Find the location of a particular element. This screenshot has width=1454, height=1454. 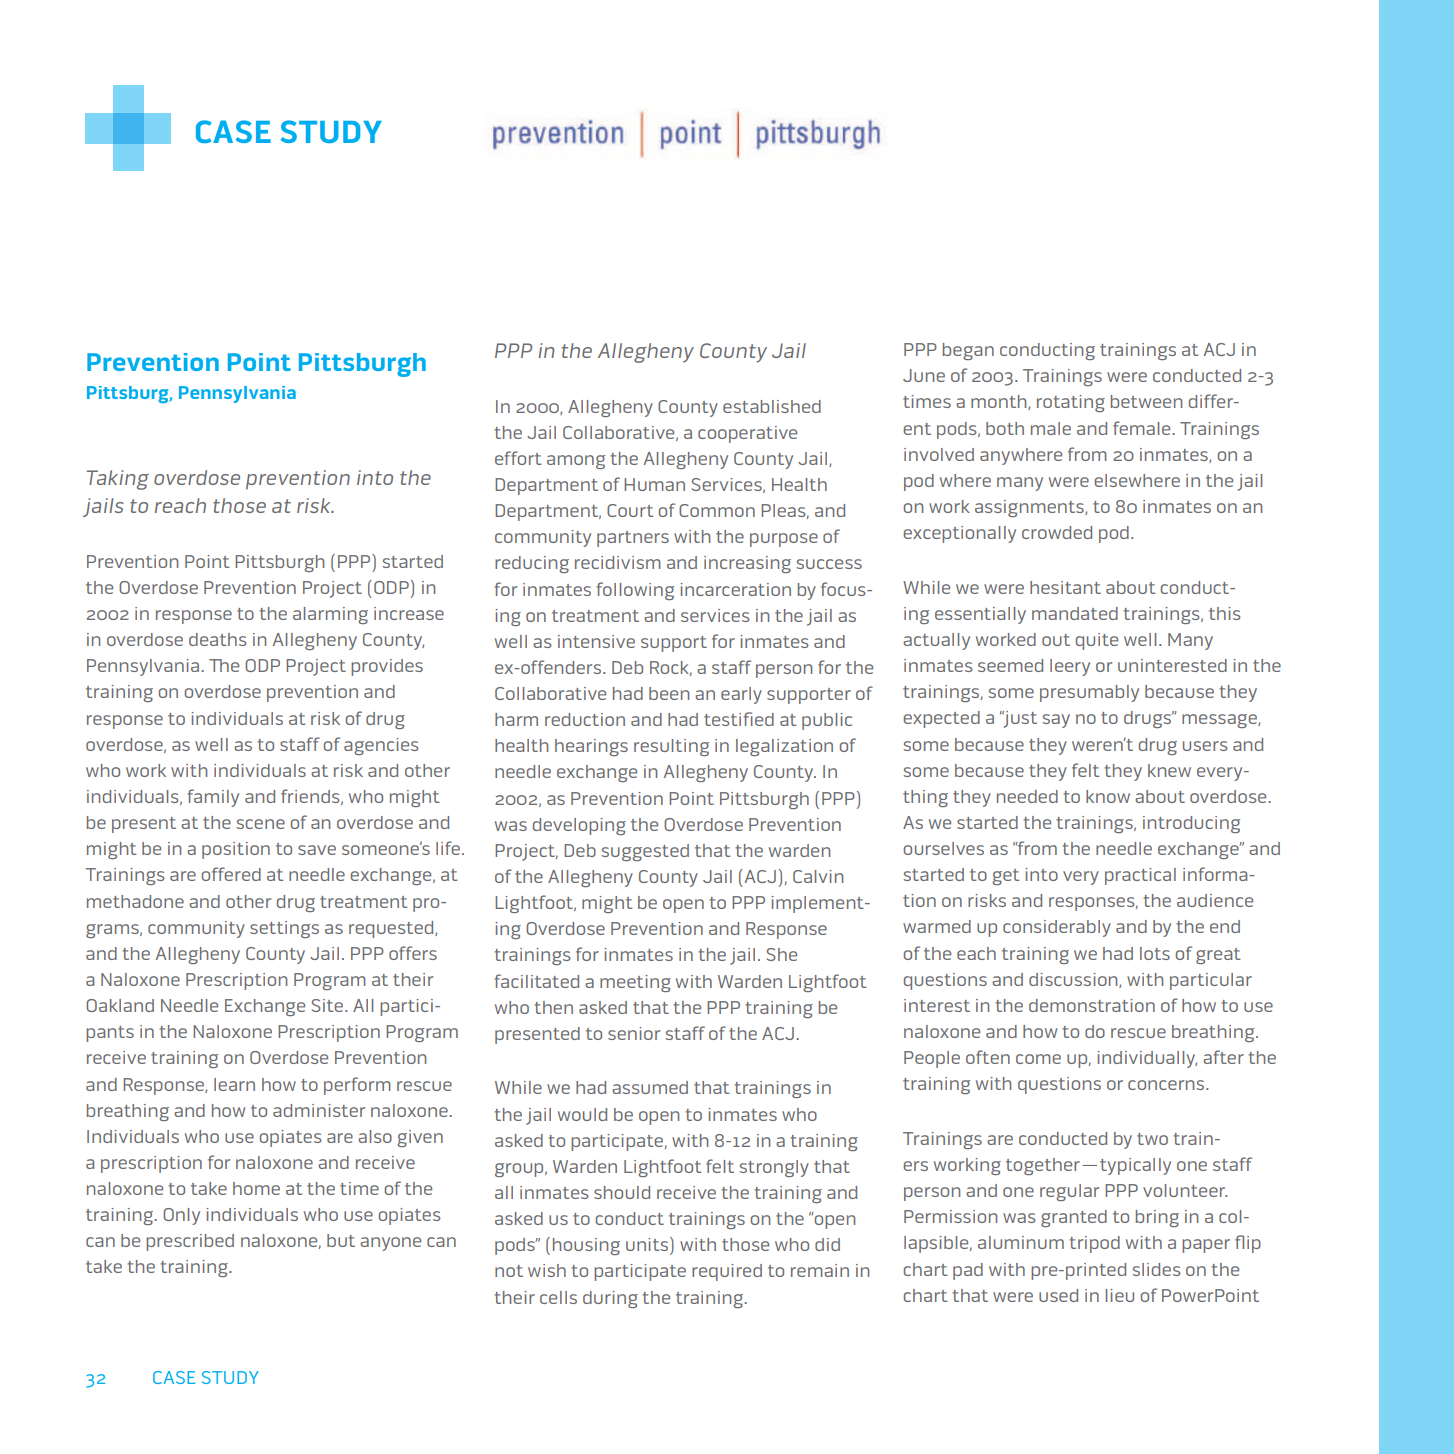

between is located at coordinates (1146, 401).
